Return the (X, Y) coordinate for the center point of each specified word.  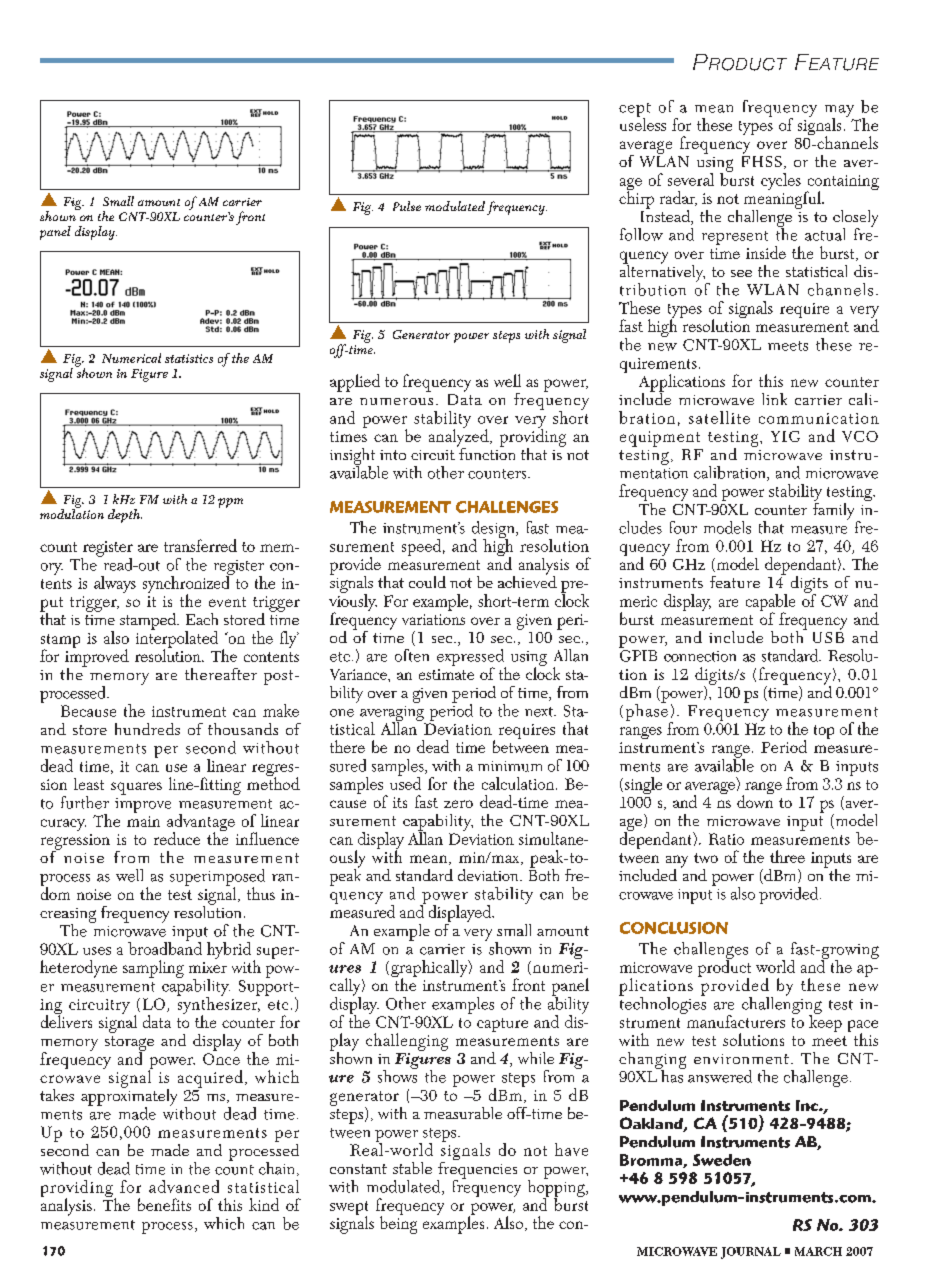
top (824, 732)
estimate (446, 674)
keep (825, 1022)
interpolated (177, 640)
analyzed (460, 438)
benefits (164, 1204)
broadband (165, 947)
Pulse (407, 206)
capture (502, 1025)
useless (643, 123)
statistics (189, 358)
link (774, 399)
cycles (781, 181)
